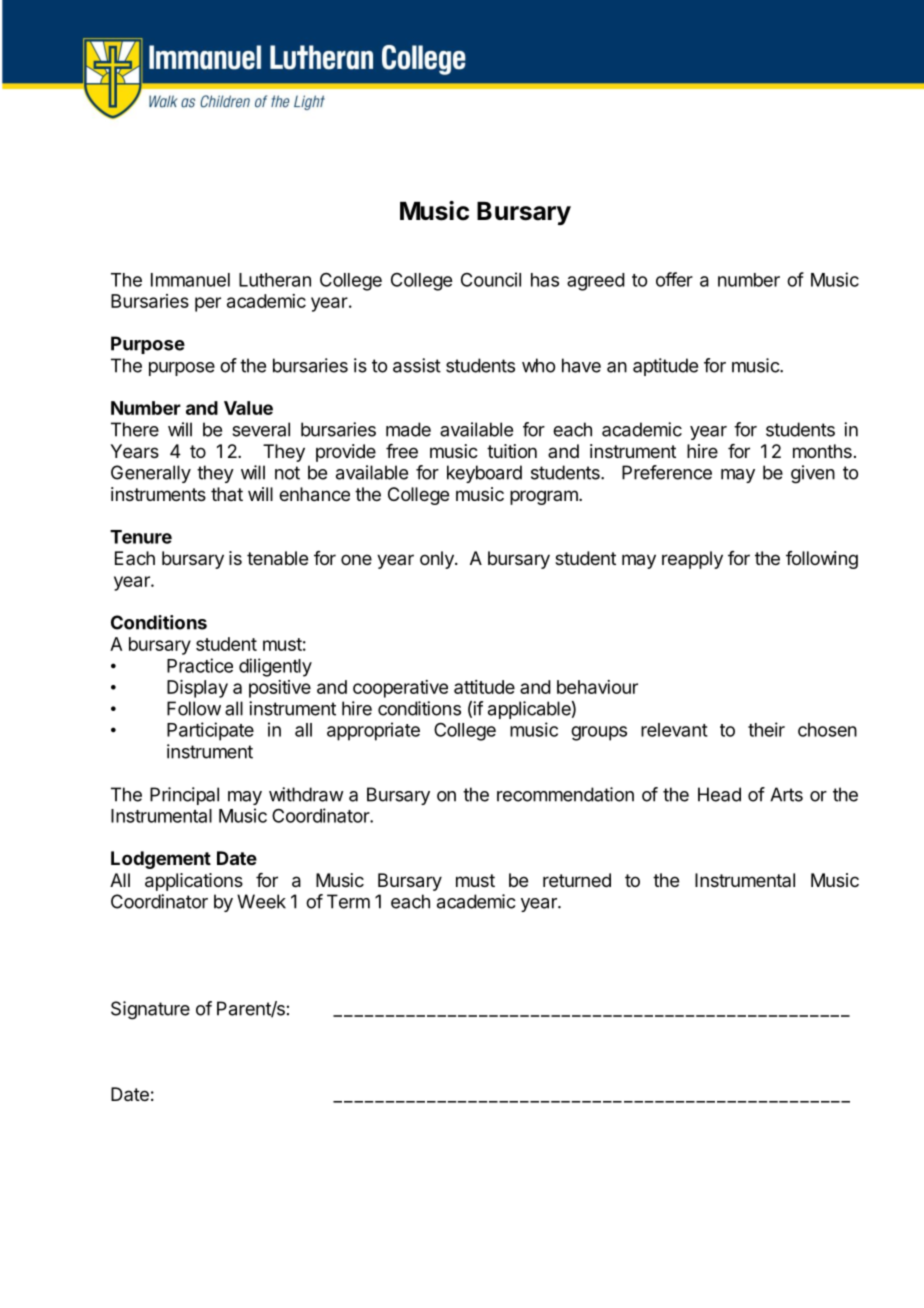  What do you see at coordinates (348, 901) in the screenshot?
I see `Term` at bounding box center [348, 901].
